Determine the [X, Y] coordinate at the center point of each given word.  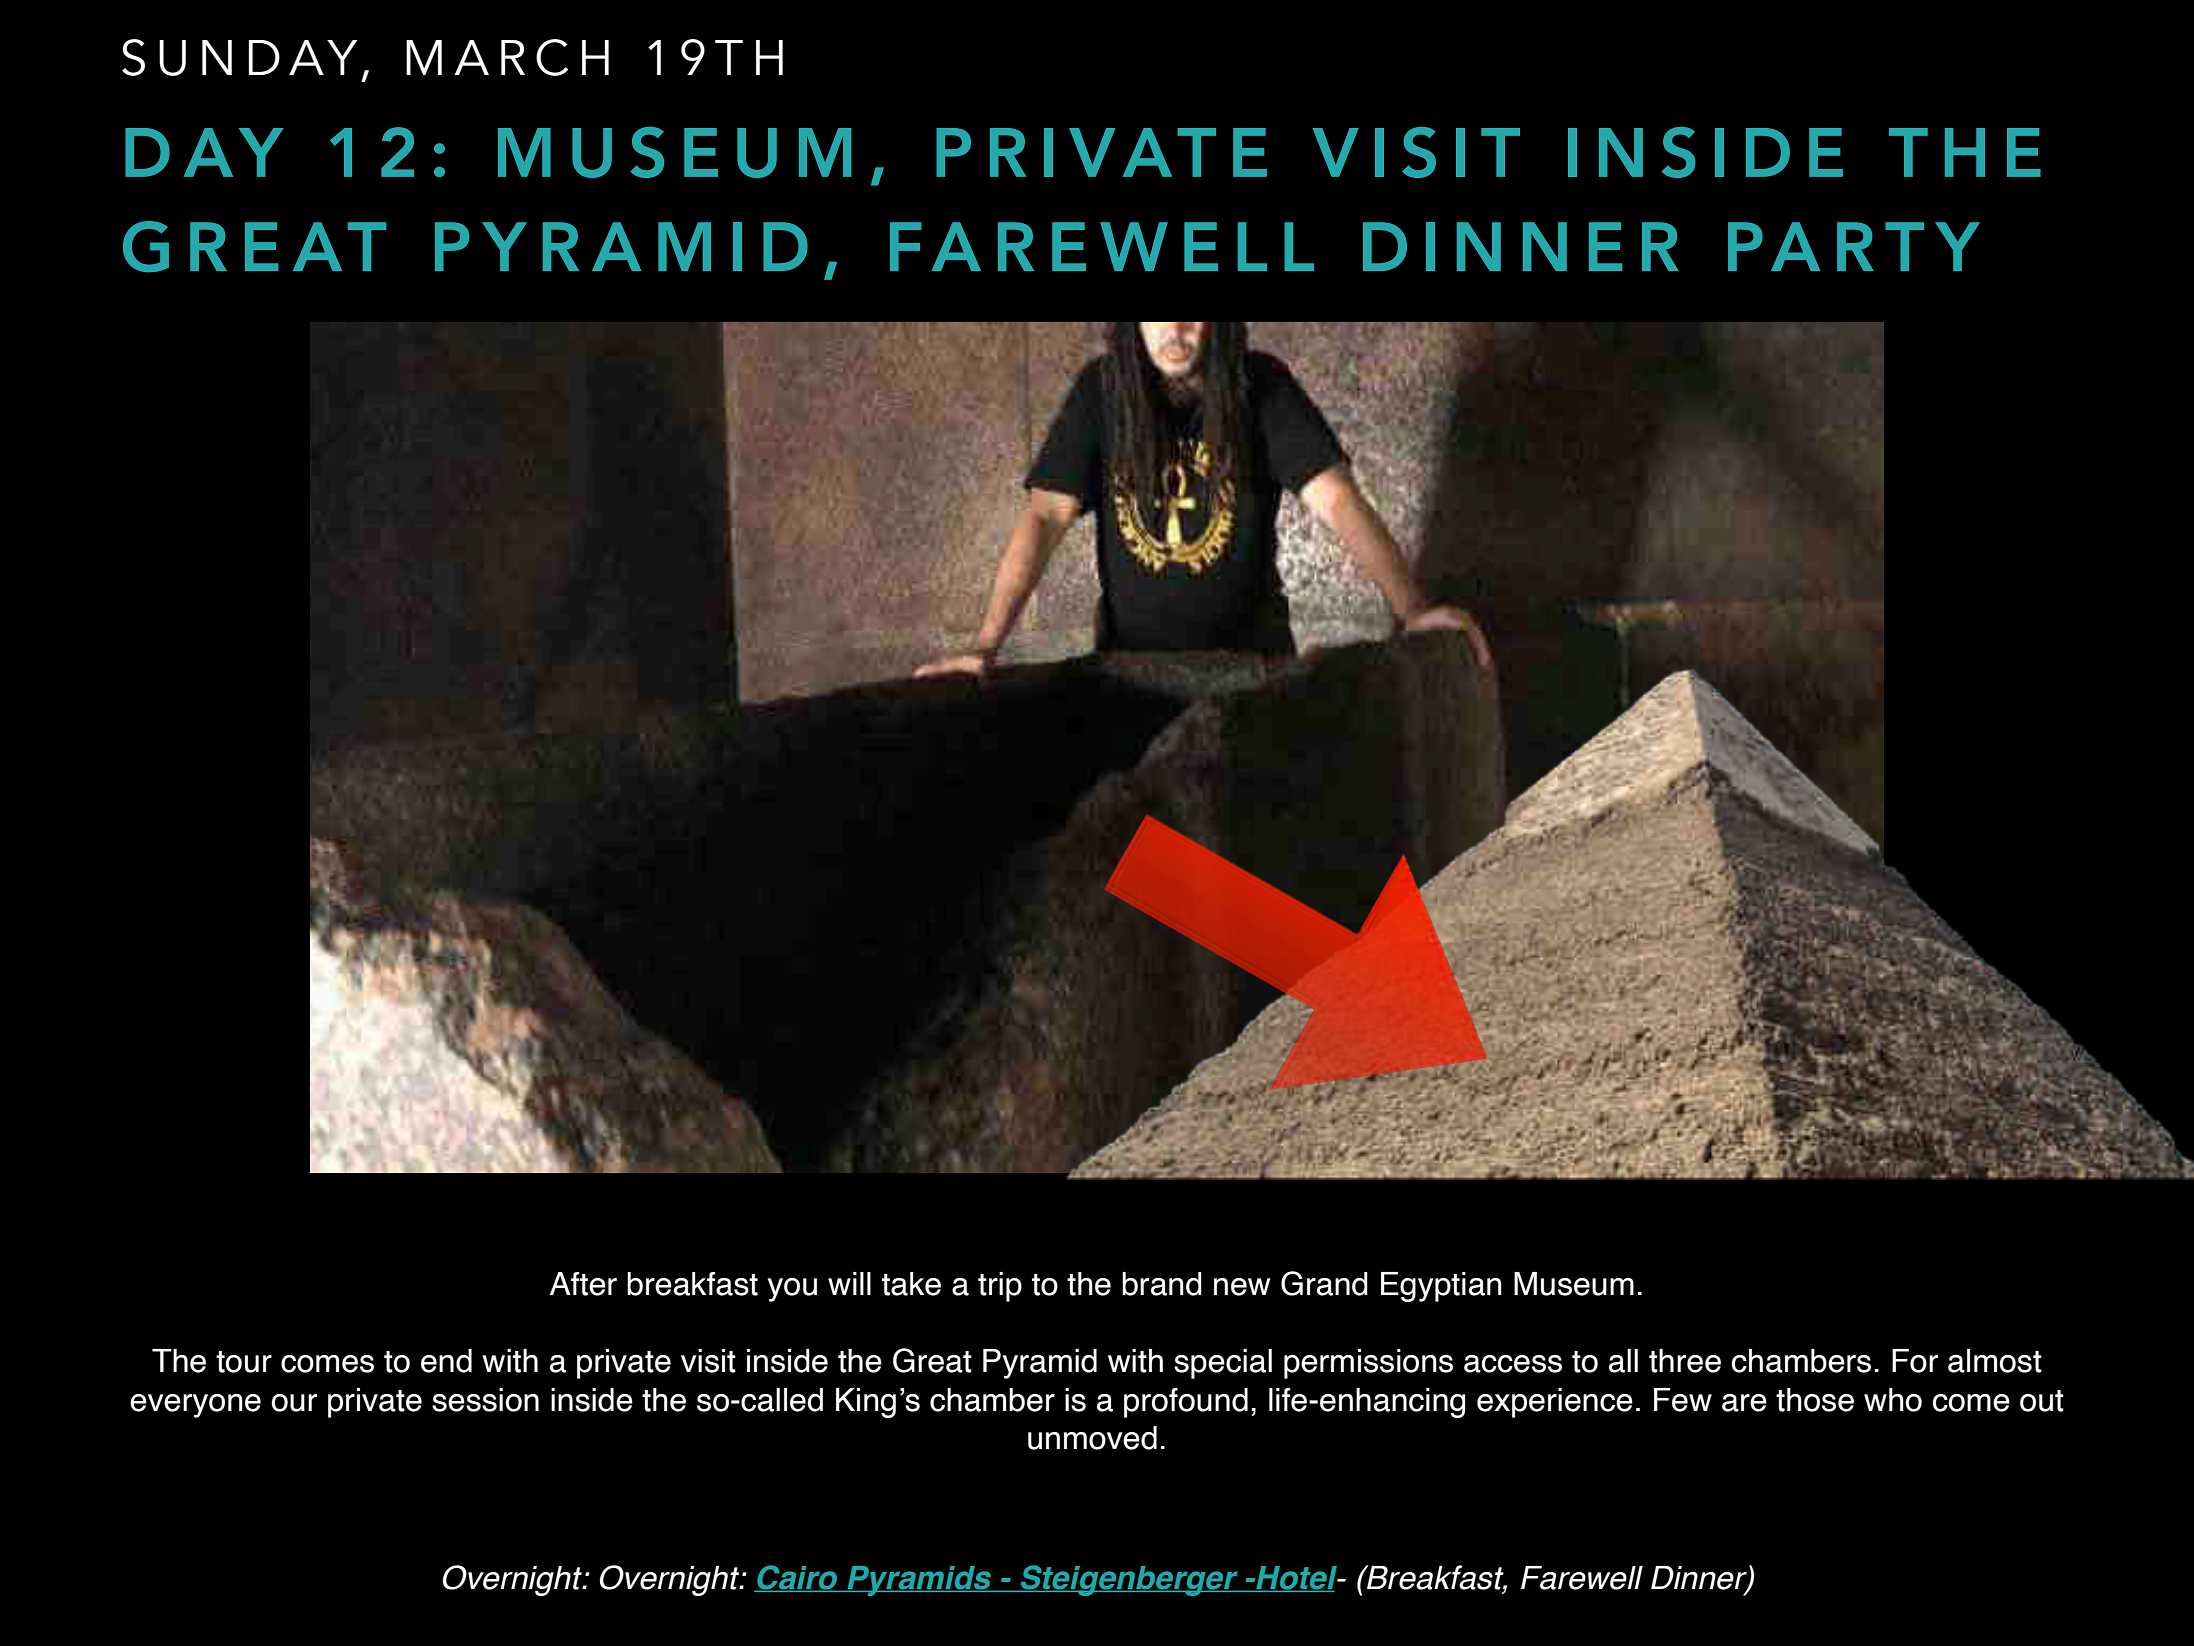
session [485, 1400]
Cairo [797, 1578]
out [2042, 1401]
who [1893, 1400]
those [1815, 1400]
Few [1683, 1400]
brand [1162, 1284]
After [583, 1284]
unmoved [1092, 1438]
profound [1186, 1403]
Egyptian [1441, 1287]
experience [1555, 1403]
